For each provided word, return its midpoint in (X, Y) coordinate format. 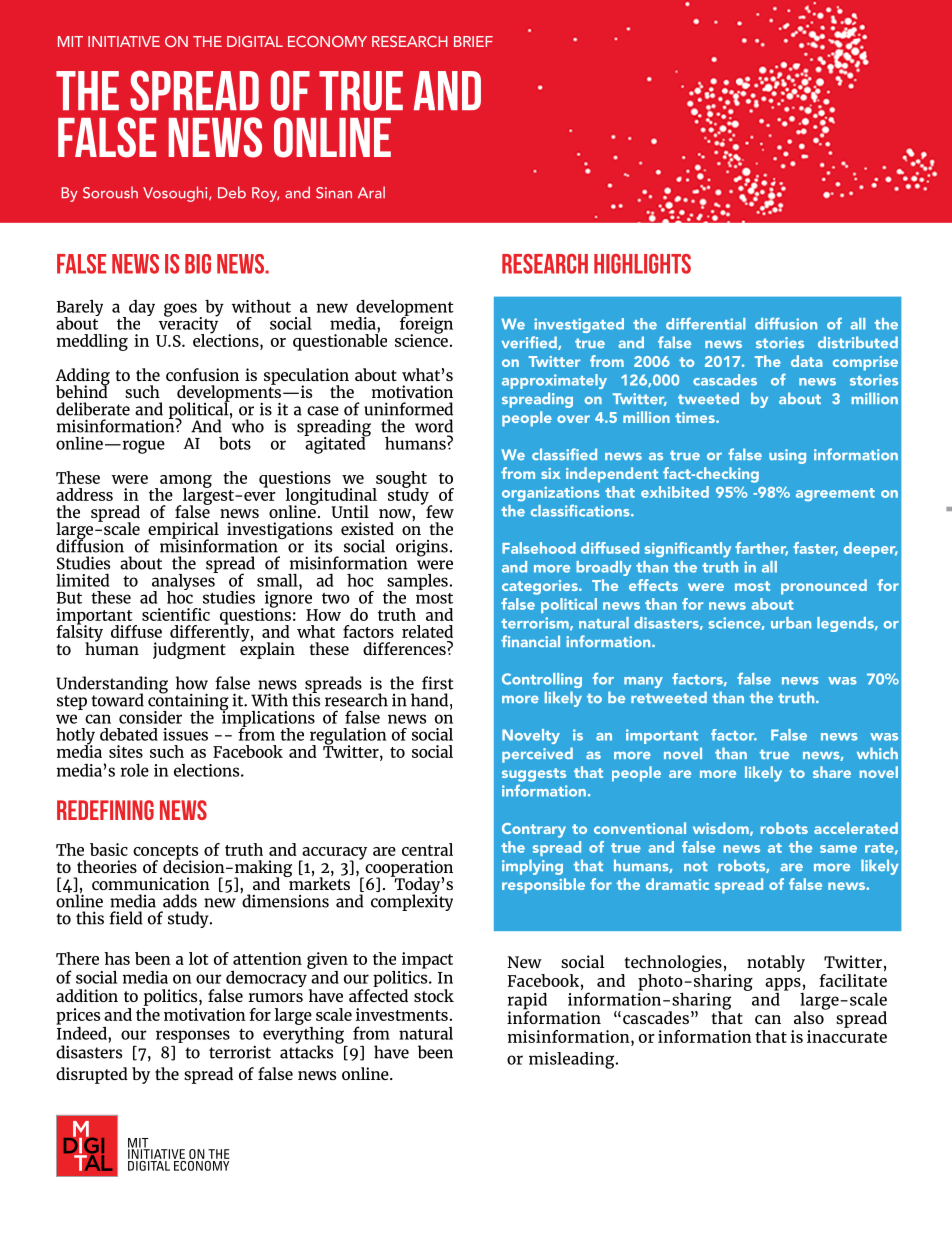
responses (193, 1038)
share (832, 772)
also (810, 1016)
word (434, 426)
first (438, 683)
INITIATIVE (124, 41)
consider (150, 717)
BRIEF (473, 41)
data (807, 361)
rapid (527, 1002)
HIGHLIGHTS (642, 264)
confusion (202, 374)
